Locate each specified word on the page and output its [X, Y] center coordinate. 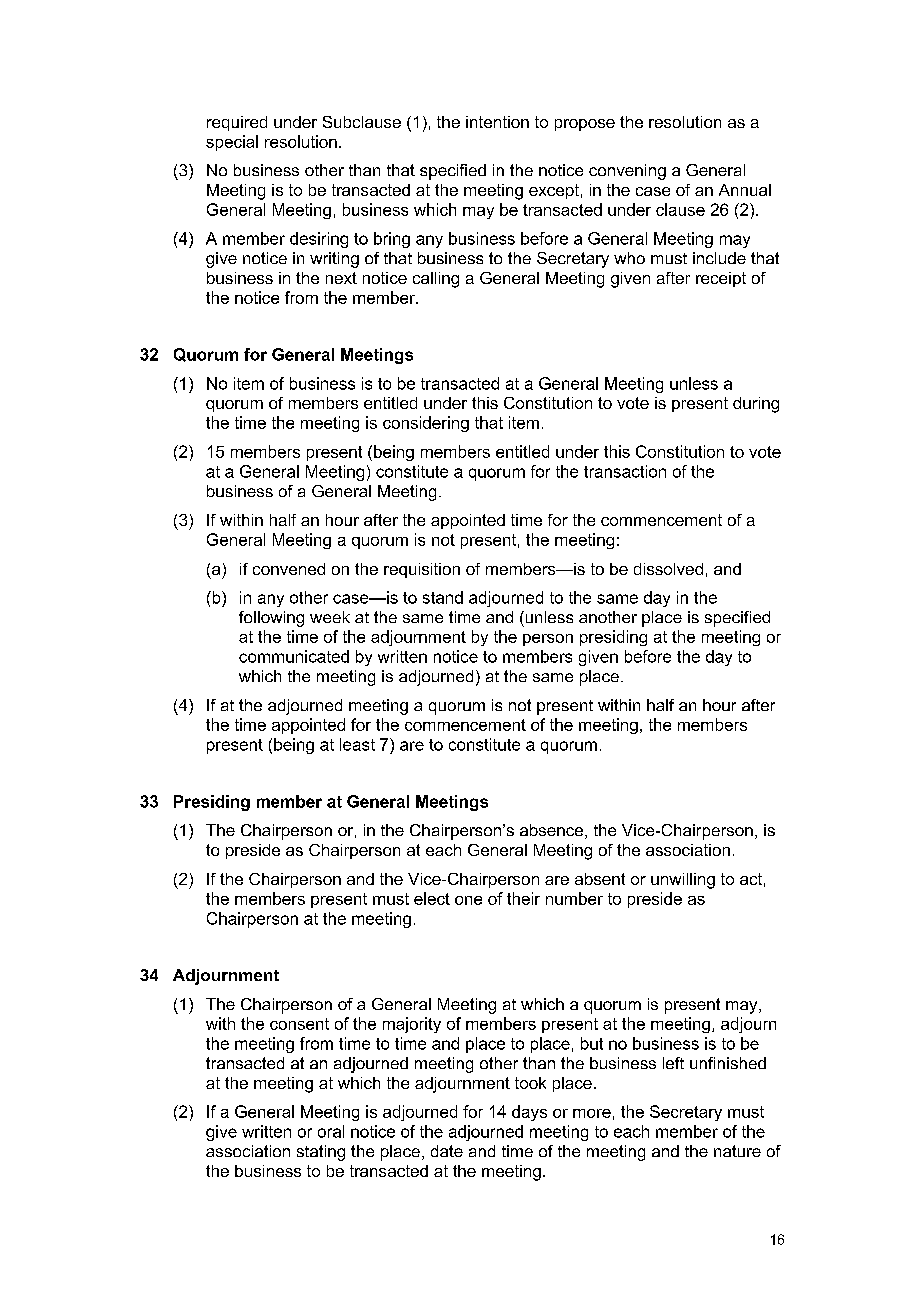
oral [331, 1131]
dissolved [668, 569]
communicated [294, 656]
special [232, 143]
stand [443, 597]
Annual [745, 190]
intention [497, 122]
